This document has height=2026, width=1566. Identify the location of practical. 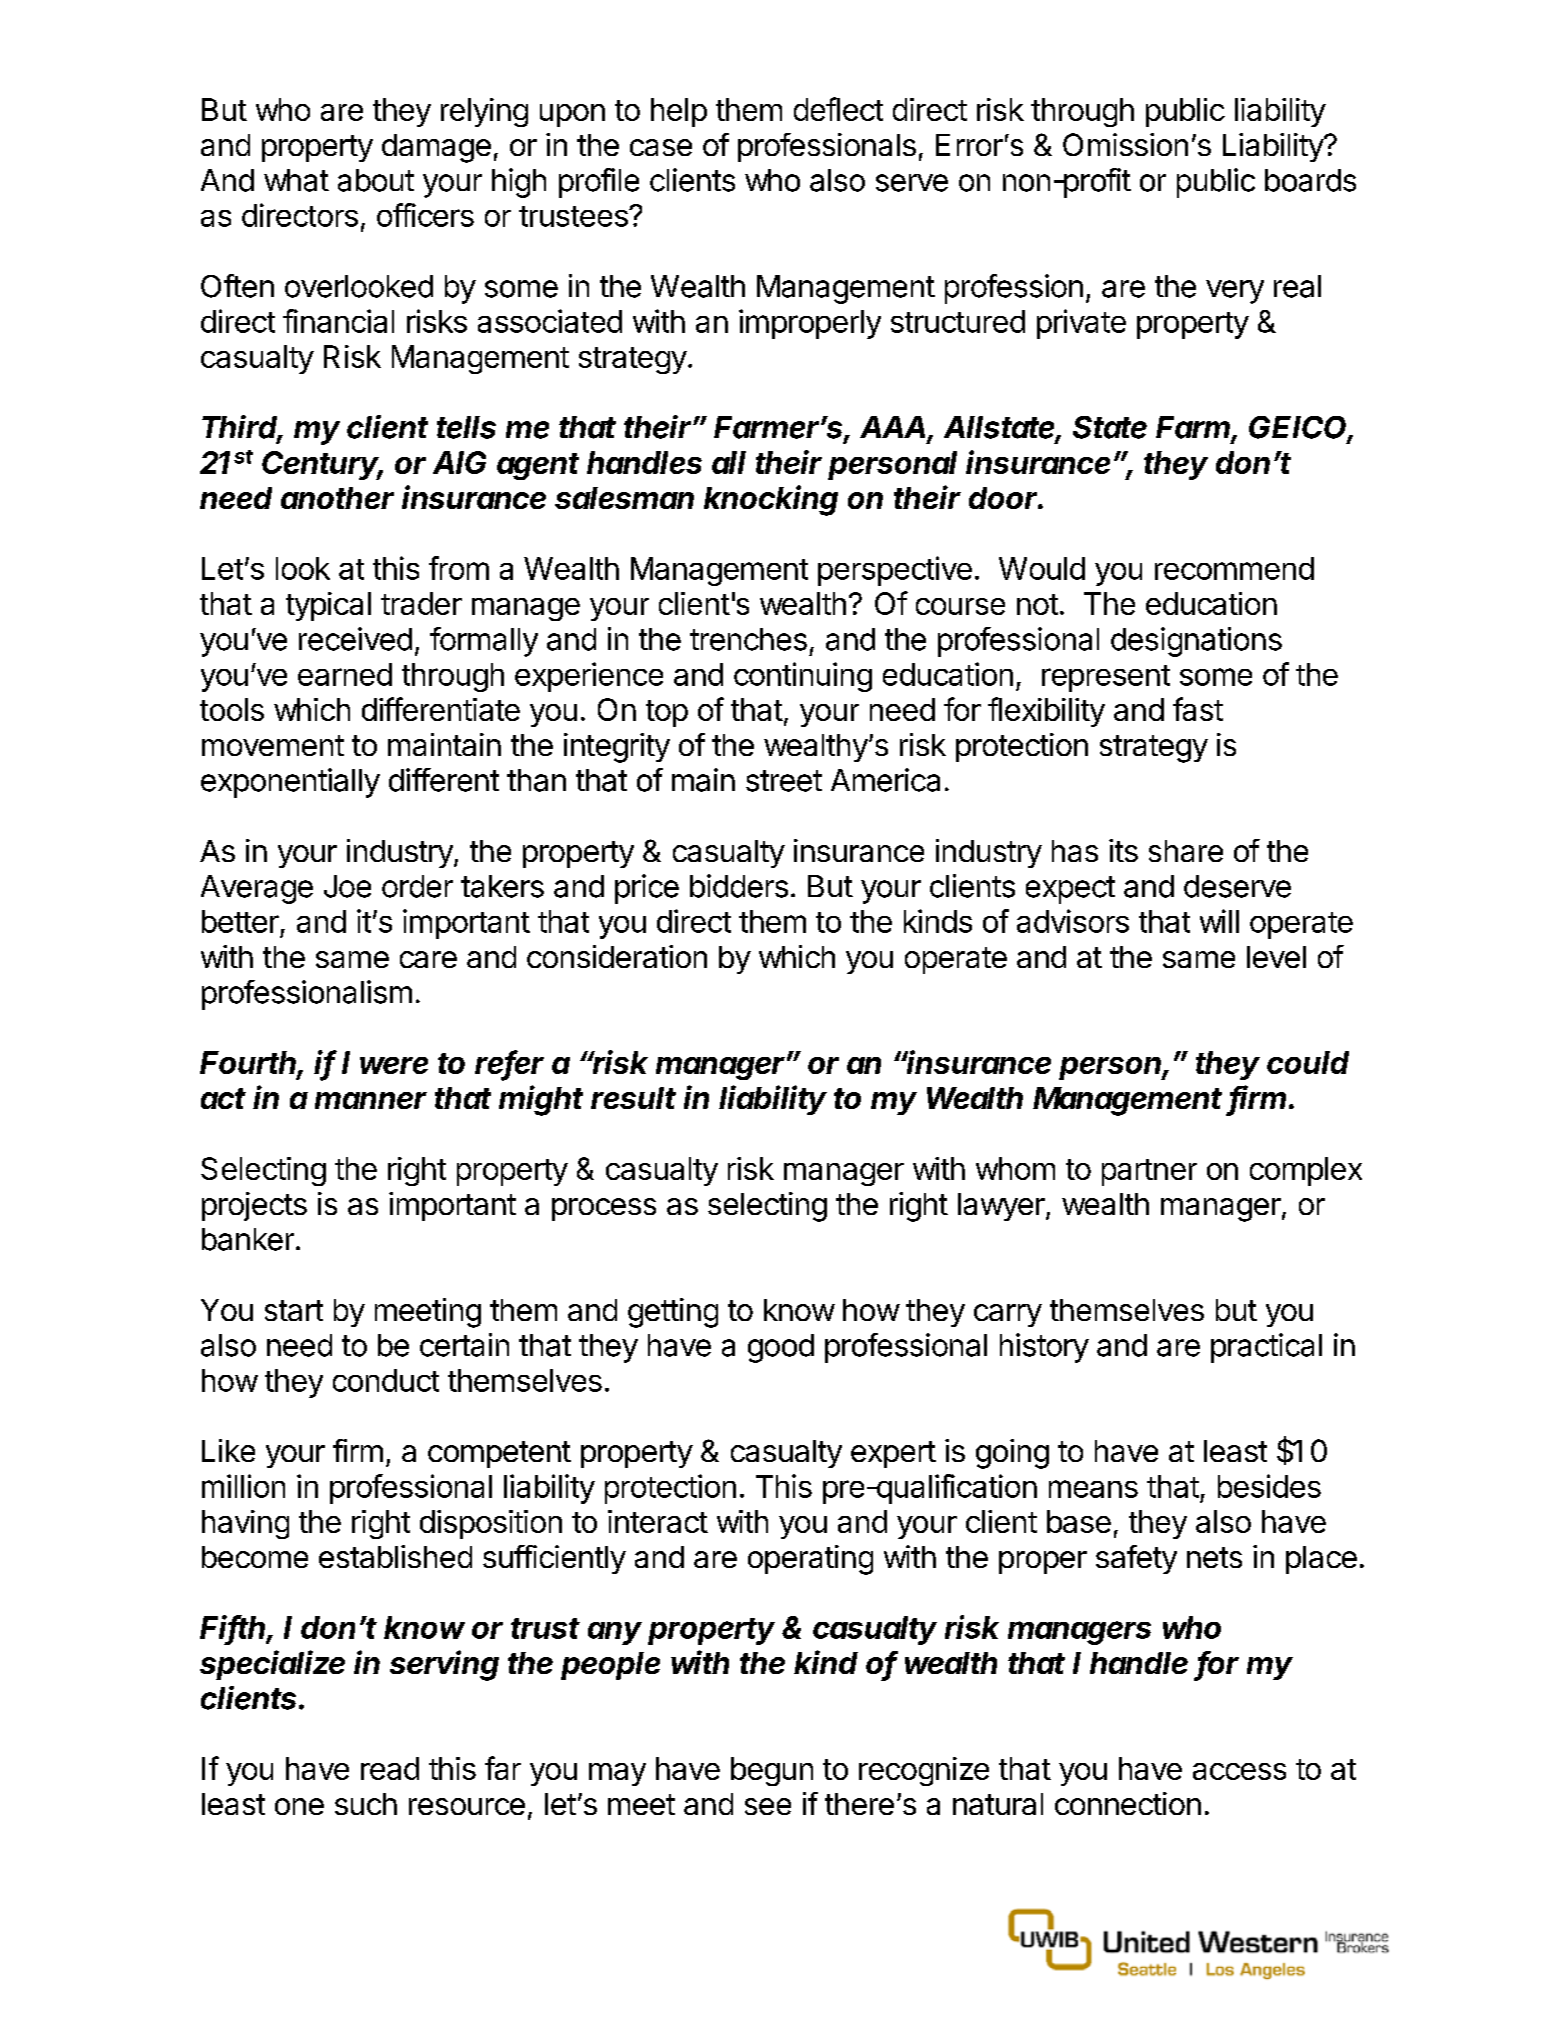
(1266, 1348).
